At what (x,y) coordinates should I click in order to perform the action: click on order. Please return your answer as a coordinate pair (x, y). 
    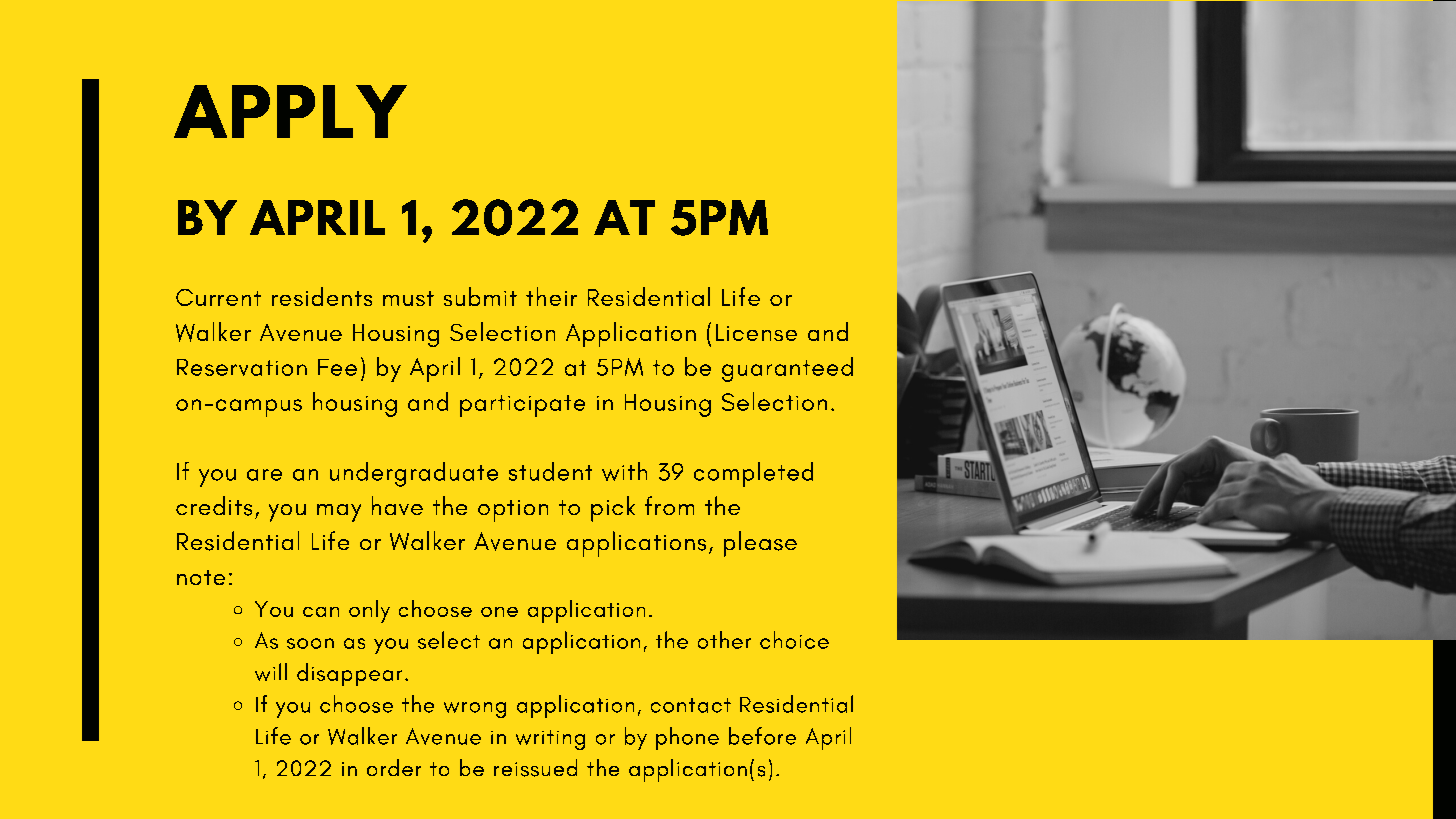
    Looking at the image, I should click on (394, 767).
